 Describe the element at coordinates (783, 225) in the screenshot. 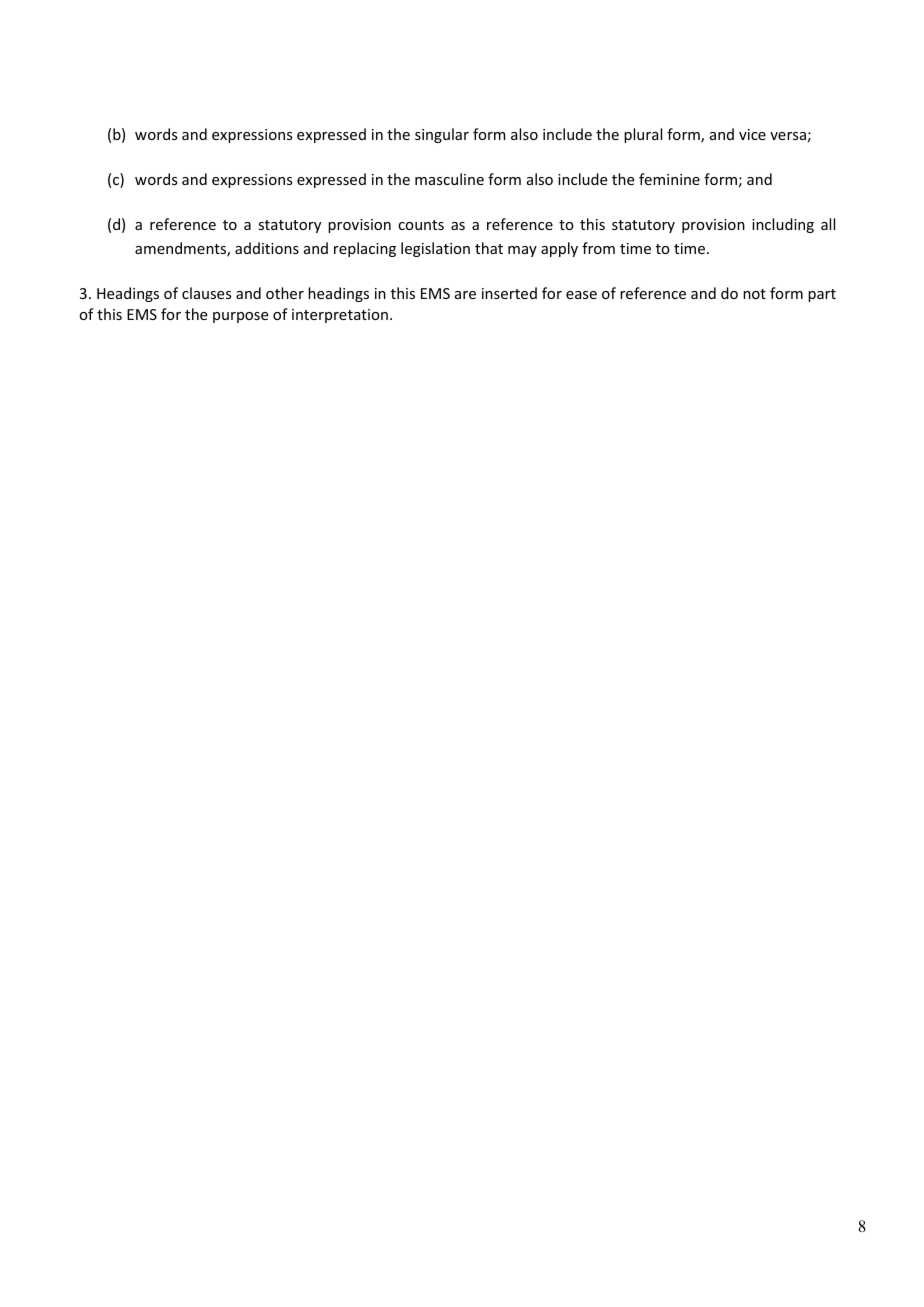

I see `including` at that location.
